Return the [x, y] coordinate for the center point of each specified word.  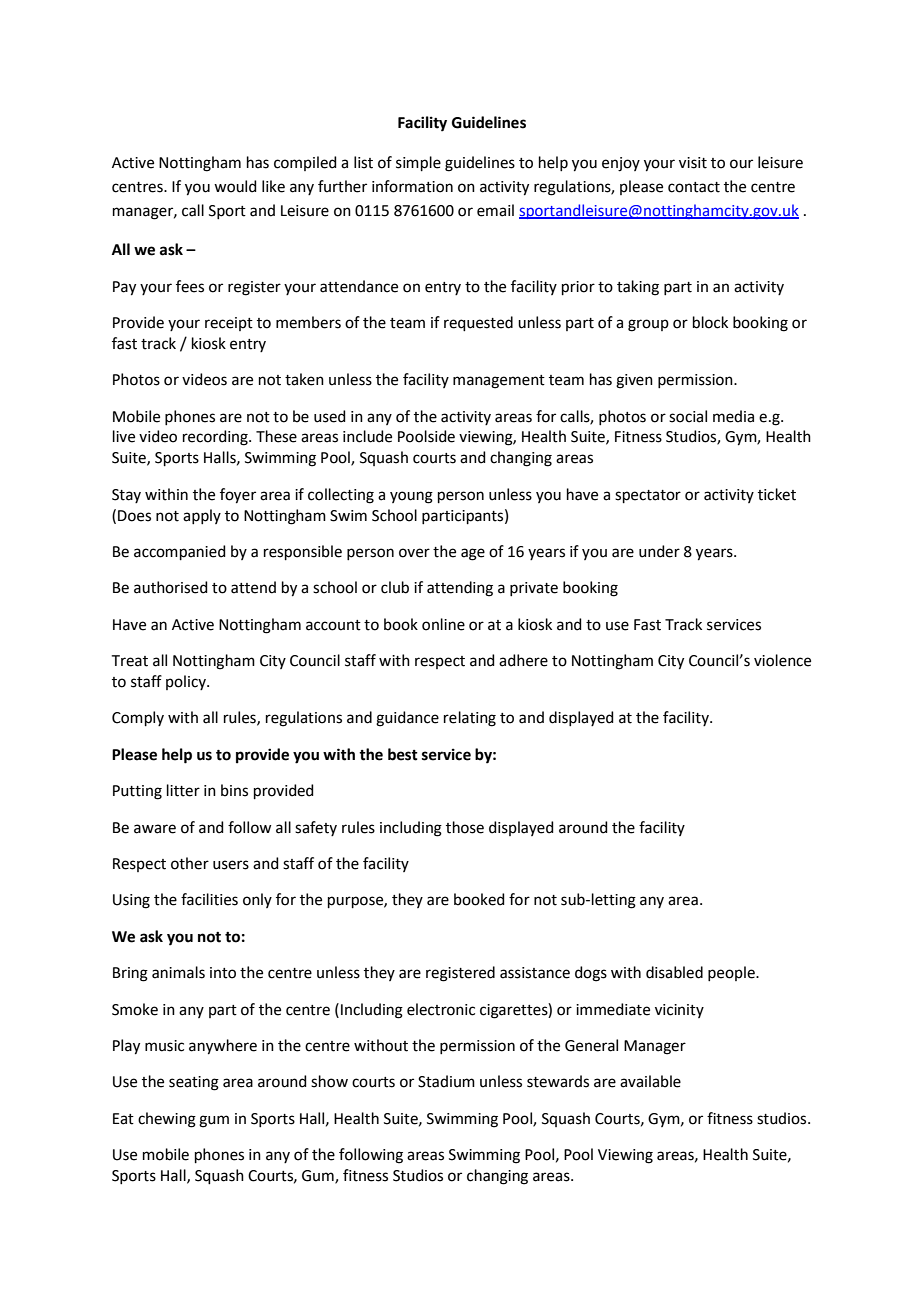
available [650, 1081]
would [235, 186]
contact [694, 187]
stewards [558, 1081]
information [412, 186]
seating [194, 1083]
